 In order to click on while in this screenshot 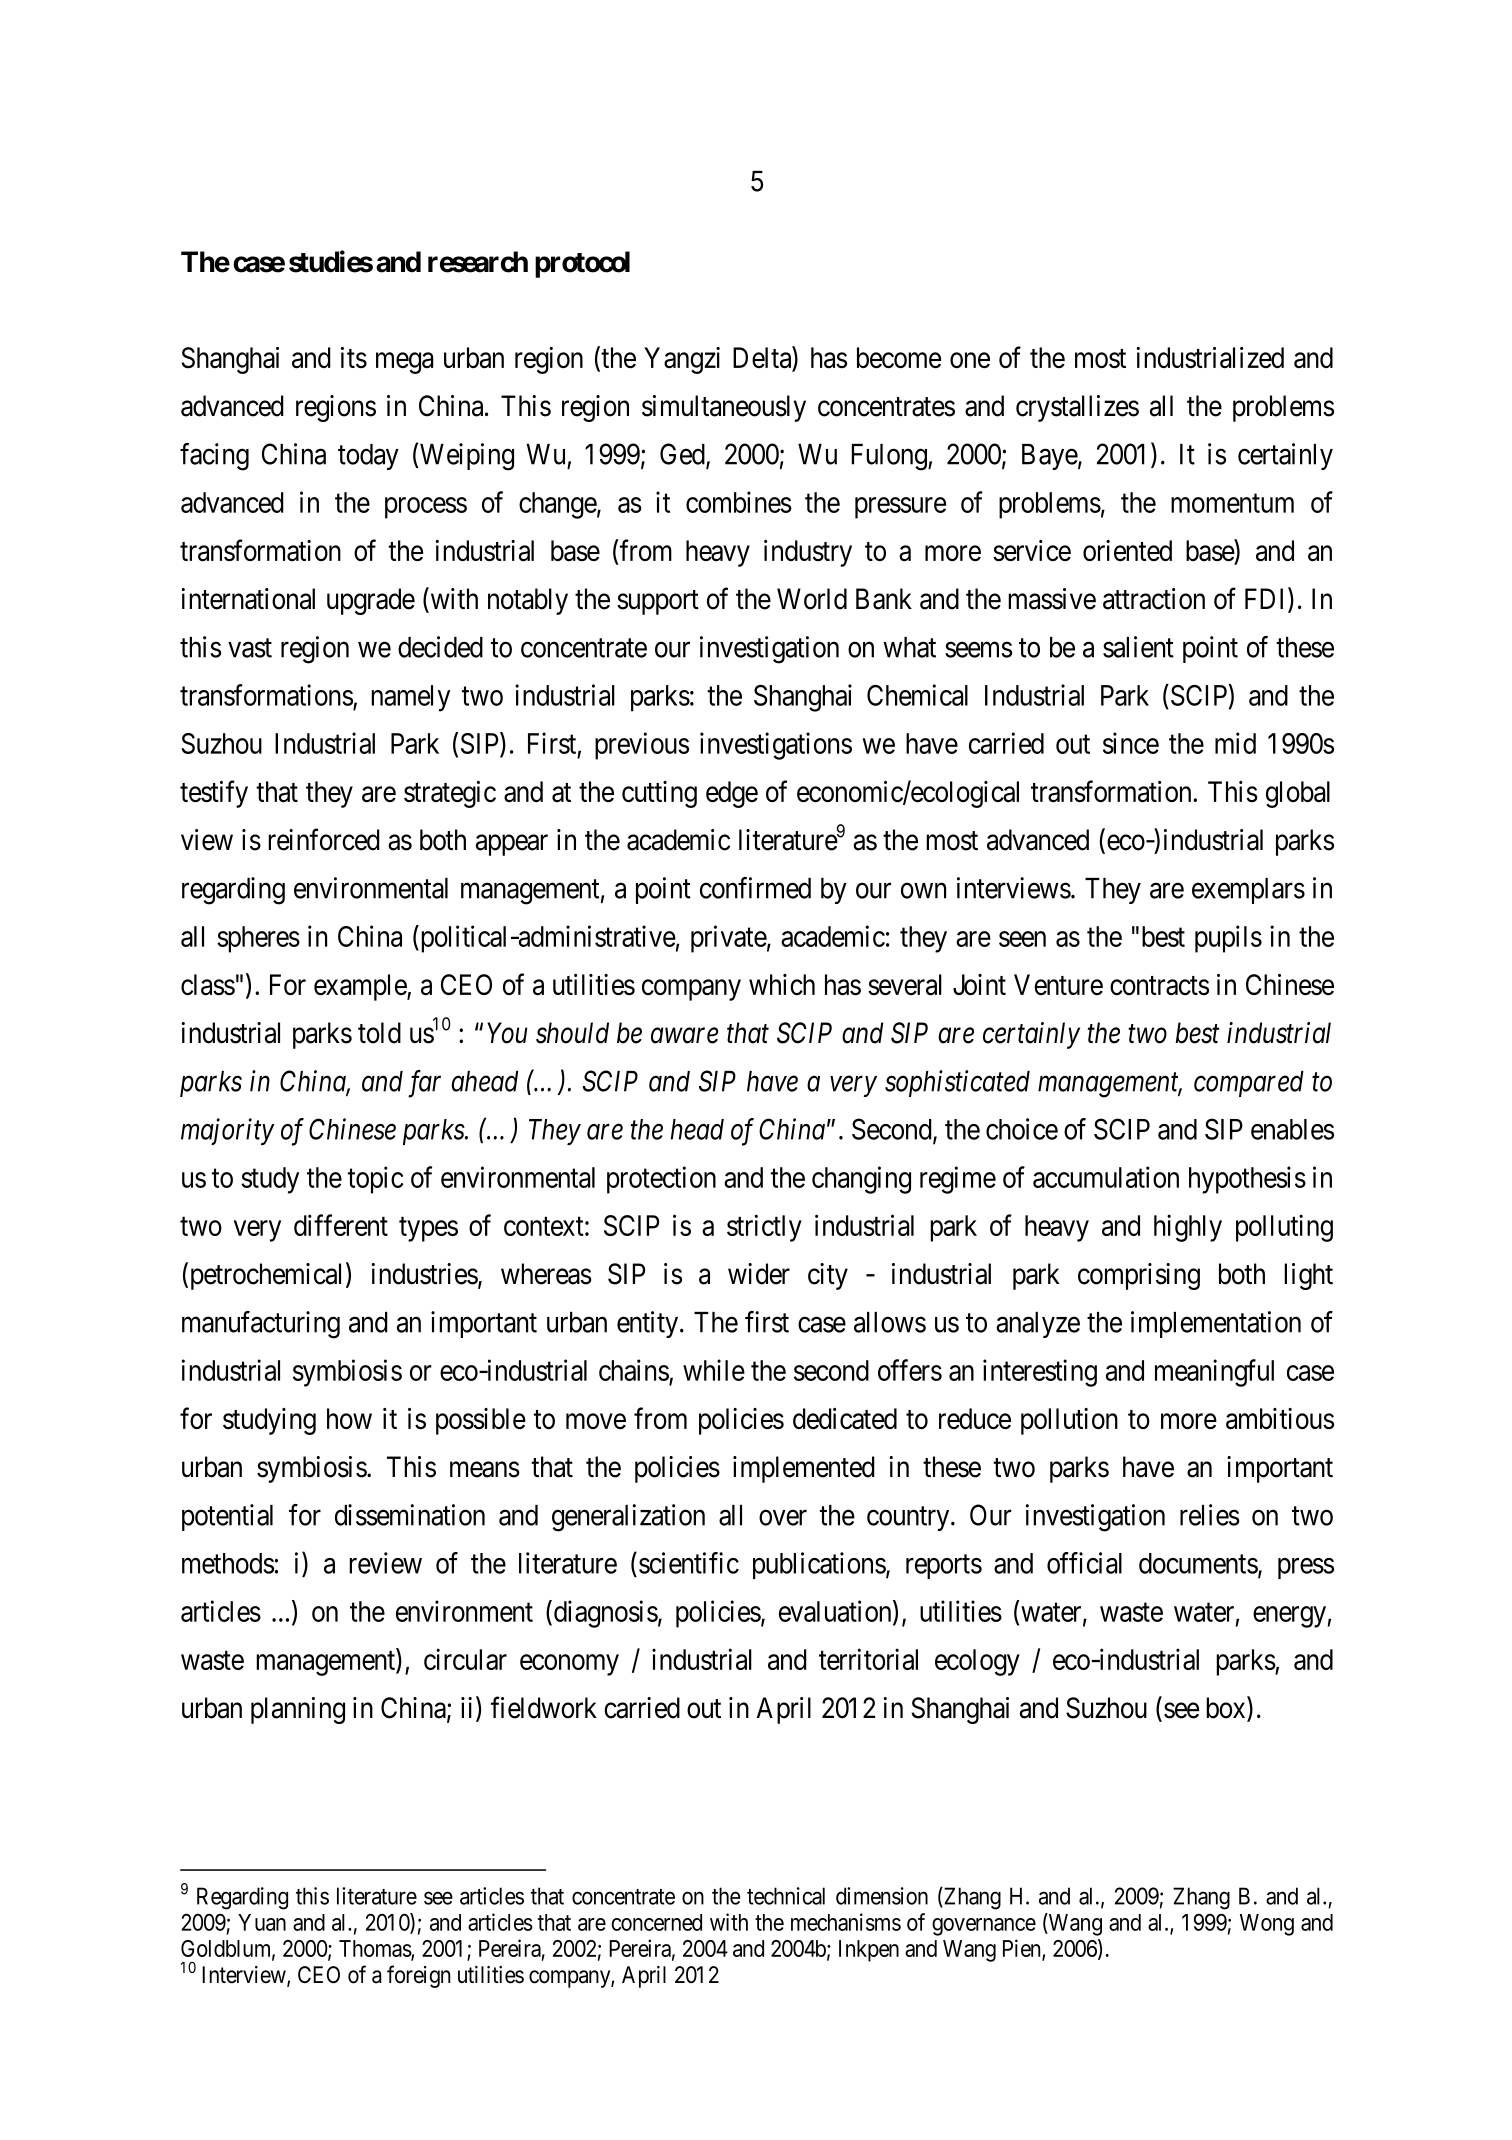, I will do `click(714, 1370)`.
